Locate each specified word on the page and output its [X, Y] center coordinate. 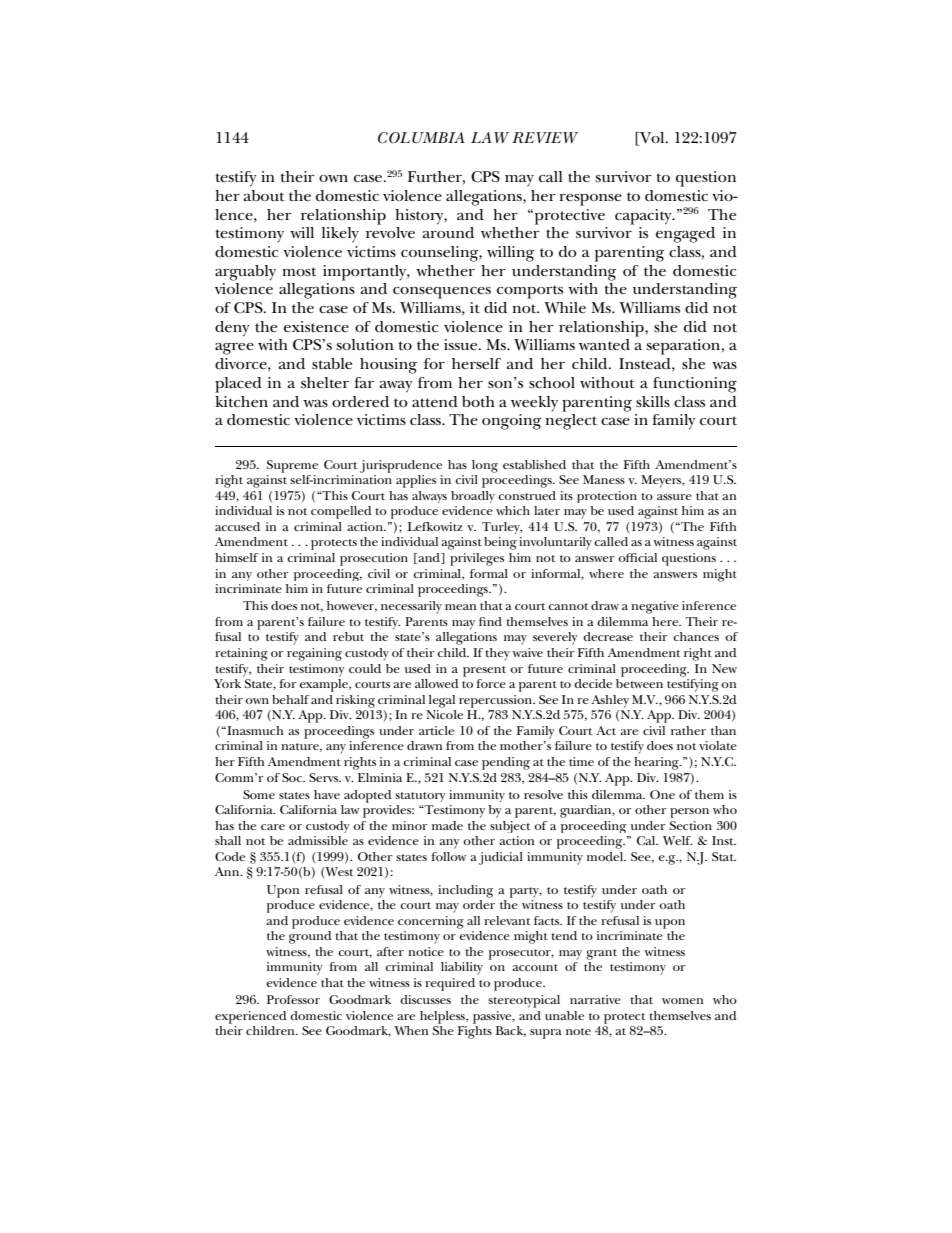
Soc [293, 777]
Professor [293, 999]
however [352, 606]
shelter [325, 383]
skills [653, 401]
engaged [685, 235]
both [478, 401]
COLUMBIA [421, 138]
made [447, 825]
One [662, 794]
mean [460, 607]
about [264, 195]
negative [655, 607]
